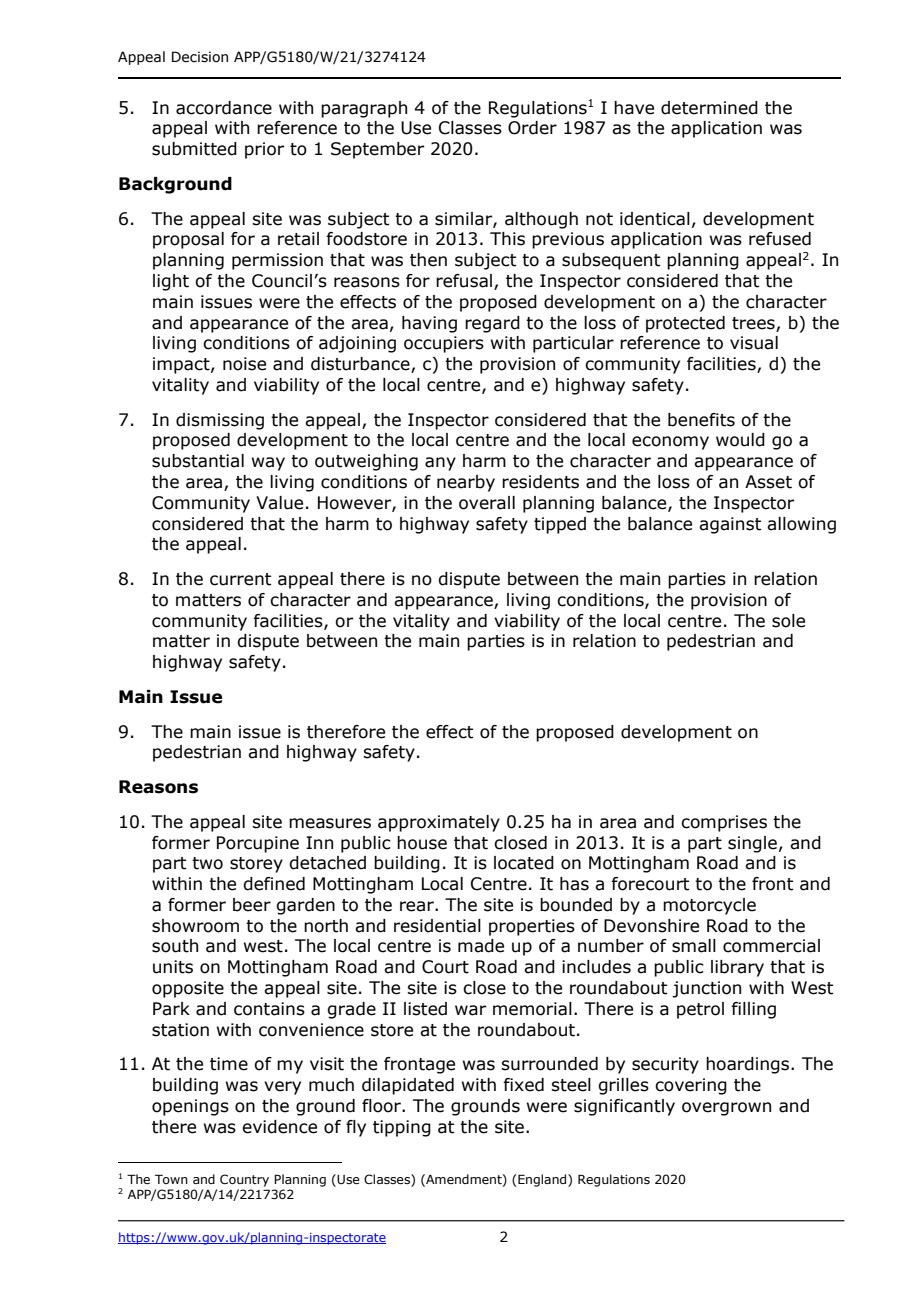 This screenshot has width=924, height=1308. What do you see at coordinates (788, 621) in the screenshot?
I see `sole` at bounding box center [788, 621].
